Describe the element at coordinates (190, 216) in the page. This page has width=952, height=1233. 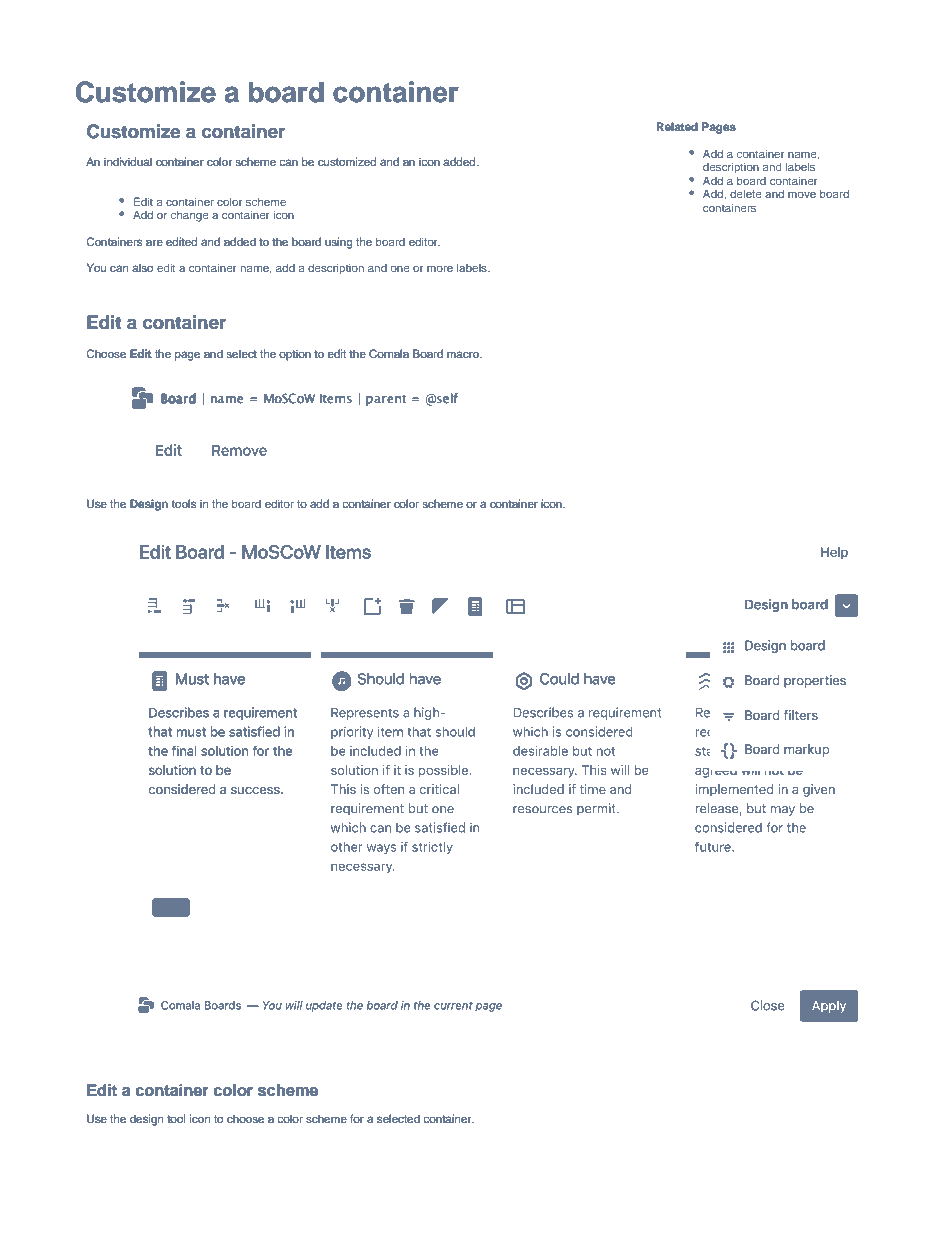
I see `change` at that location.
